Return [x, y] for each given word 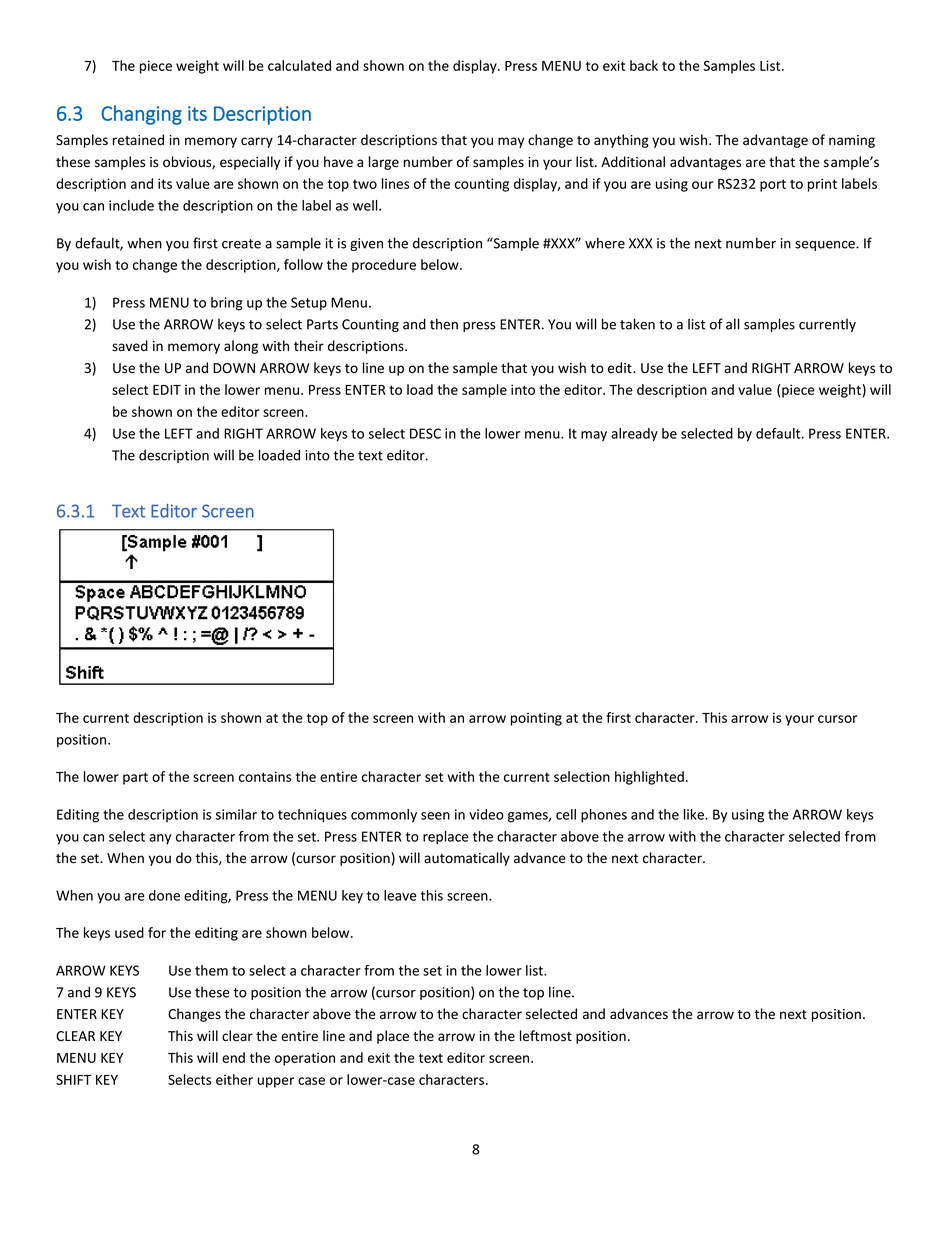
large [384, 163]
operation [305, 1059]
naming [852, 141]
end [233, 1057]
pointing [536, 719]
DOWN [234, 368]
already [634, 435]
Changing [141, 115]
